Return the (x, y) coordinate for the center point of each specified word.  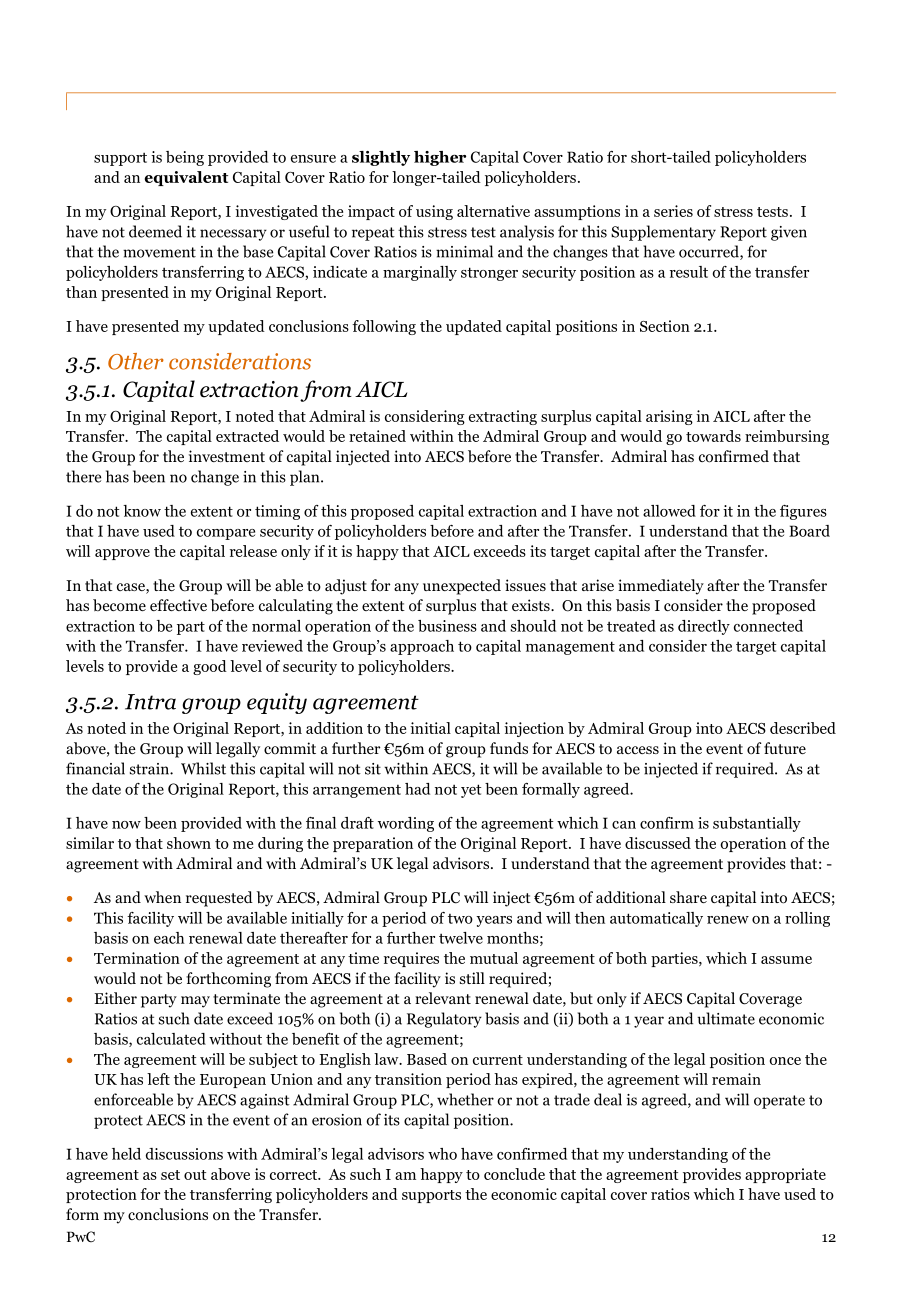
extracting (503, 417)
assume (786, 960)
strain (150, 769)
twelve (461, 938)
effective (178, 605)
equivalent (186, 178)
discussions (184, 1154)
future (785, 748)
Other (136, 361)
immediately (661, 587)
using (434, 212)
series (673, 211)
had (417, 789)
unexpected (462, 587)
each (169, 938)
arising (669, 417)
